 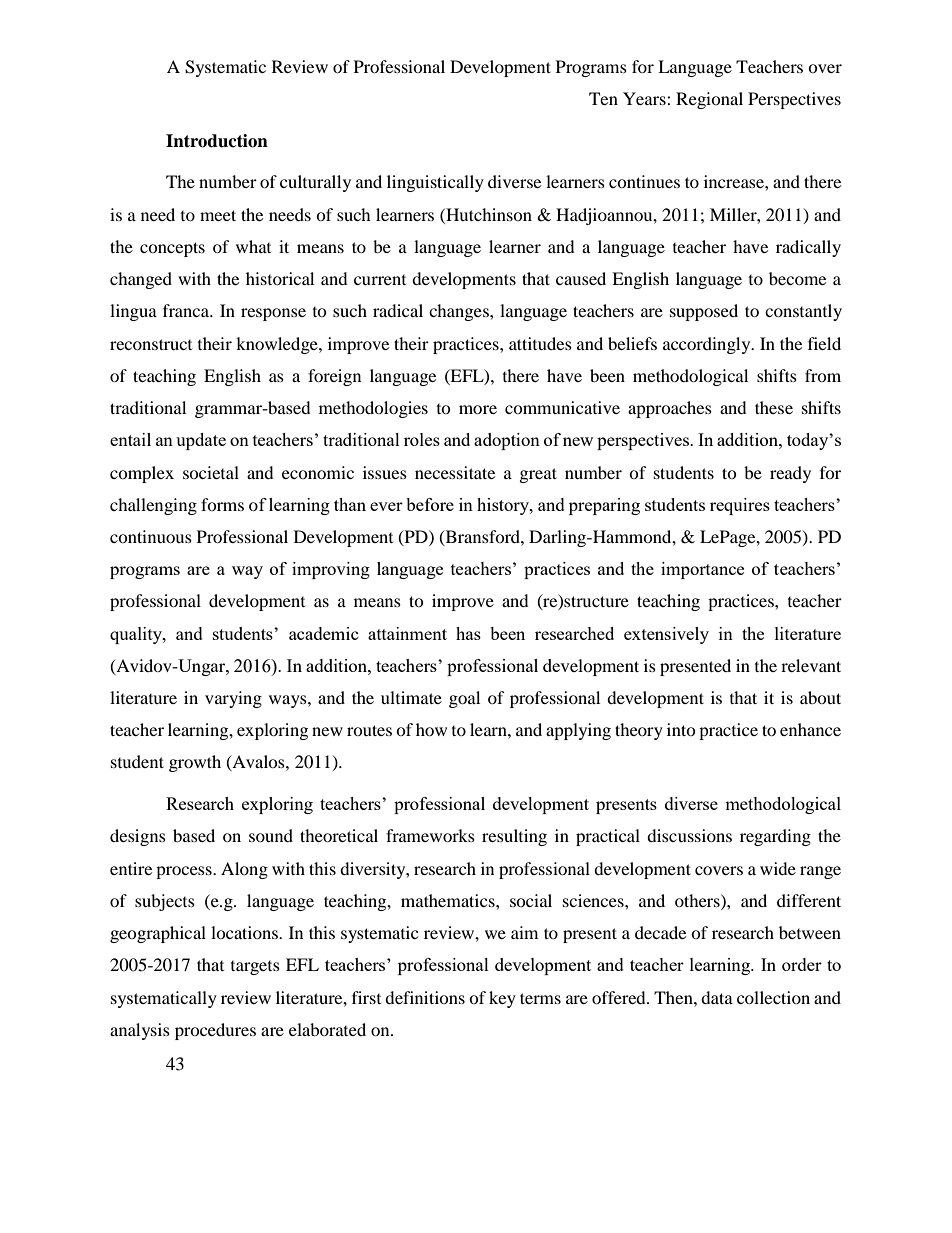 What do you see at coordinates (187, 310) in the page?
I see `franca` at bounding box center [187, 310].
